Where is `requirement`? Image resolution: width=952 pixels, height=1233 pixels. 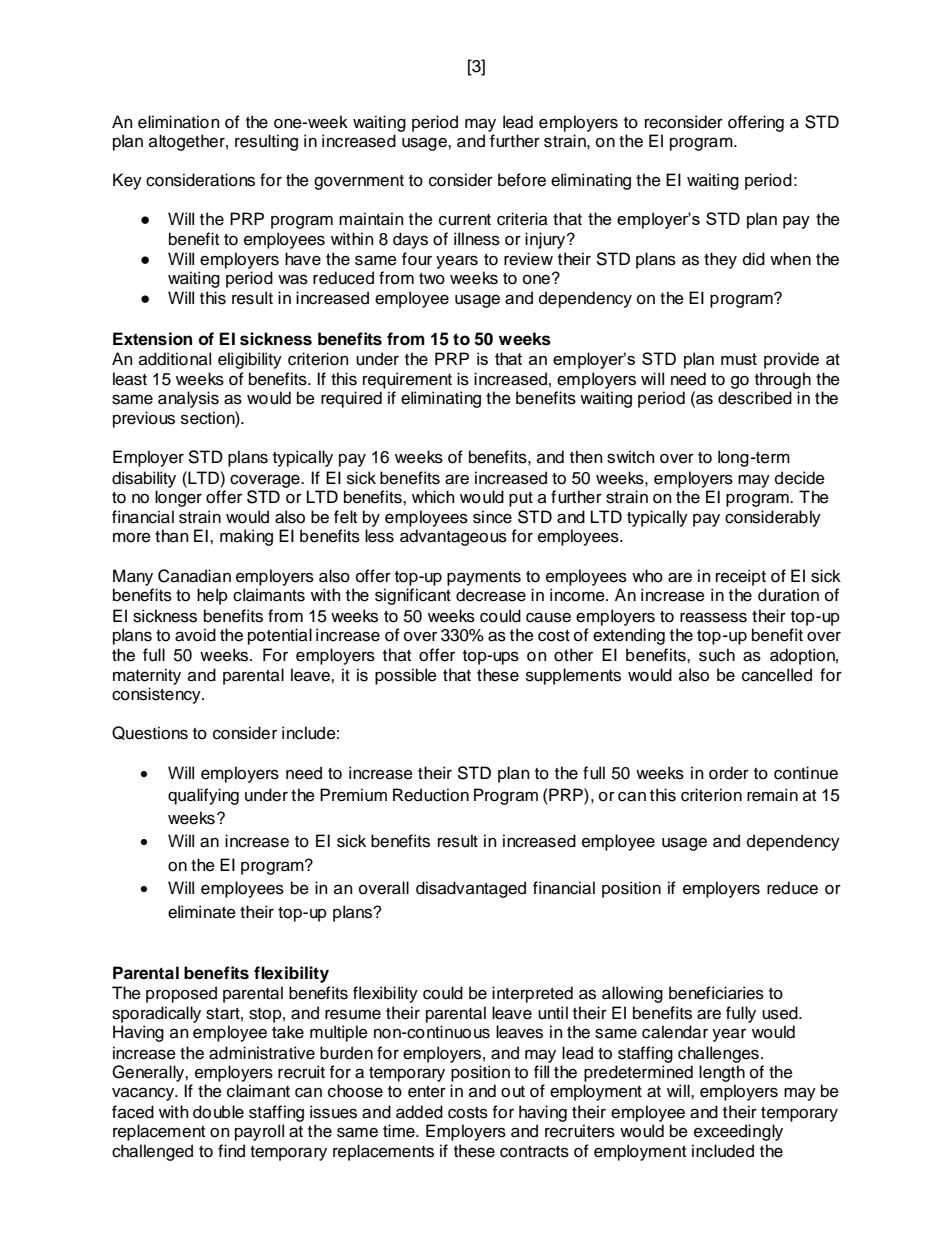 requirement is located at coordinates (407, 380).
